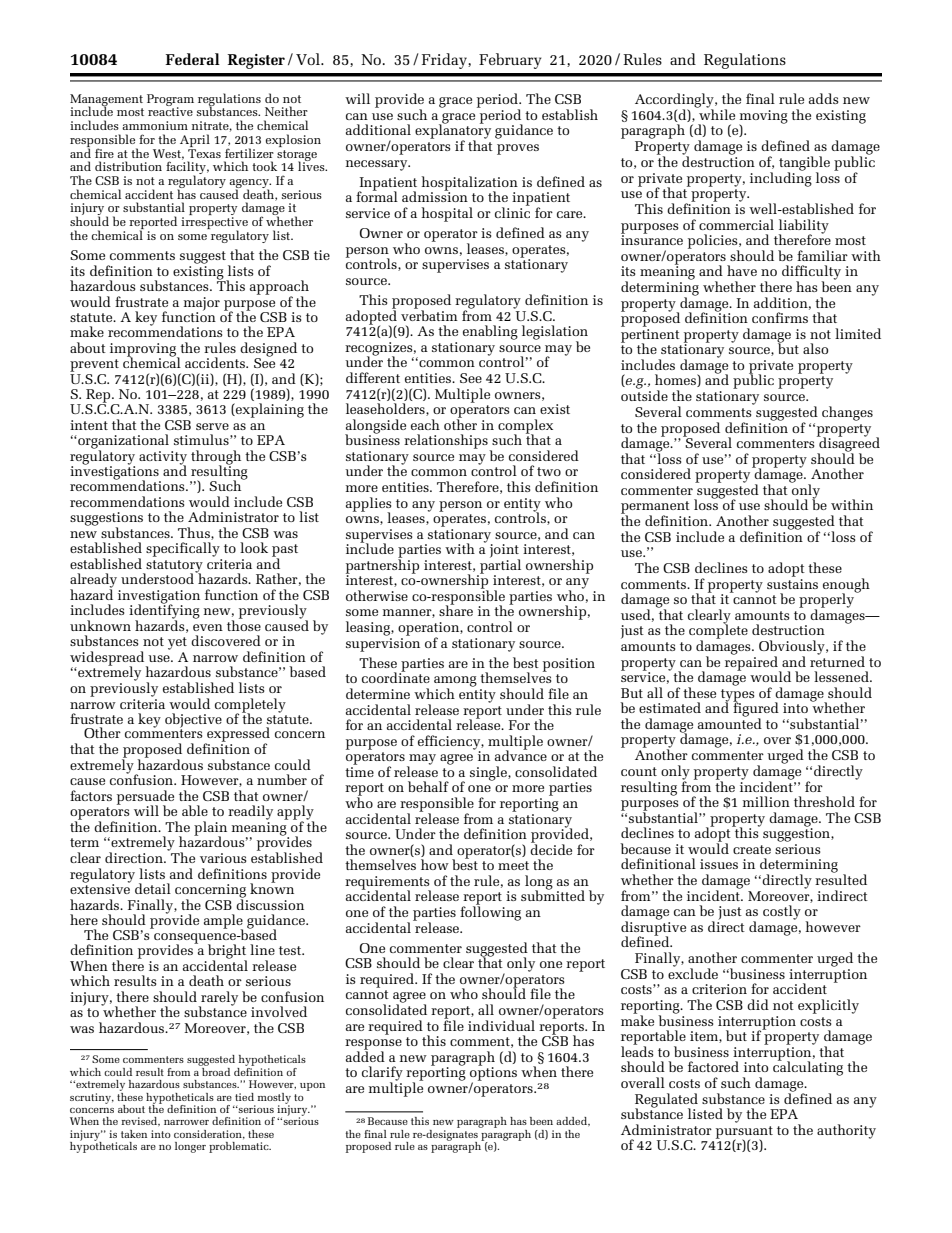 The width and height of the screenshot is (952, 1233). What do you see at coordinates (744, 1133) in the screenshot?
I see `pursuant` at bounding box center [744, 1133].
